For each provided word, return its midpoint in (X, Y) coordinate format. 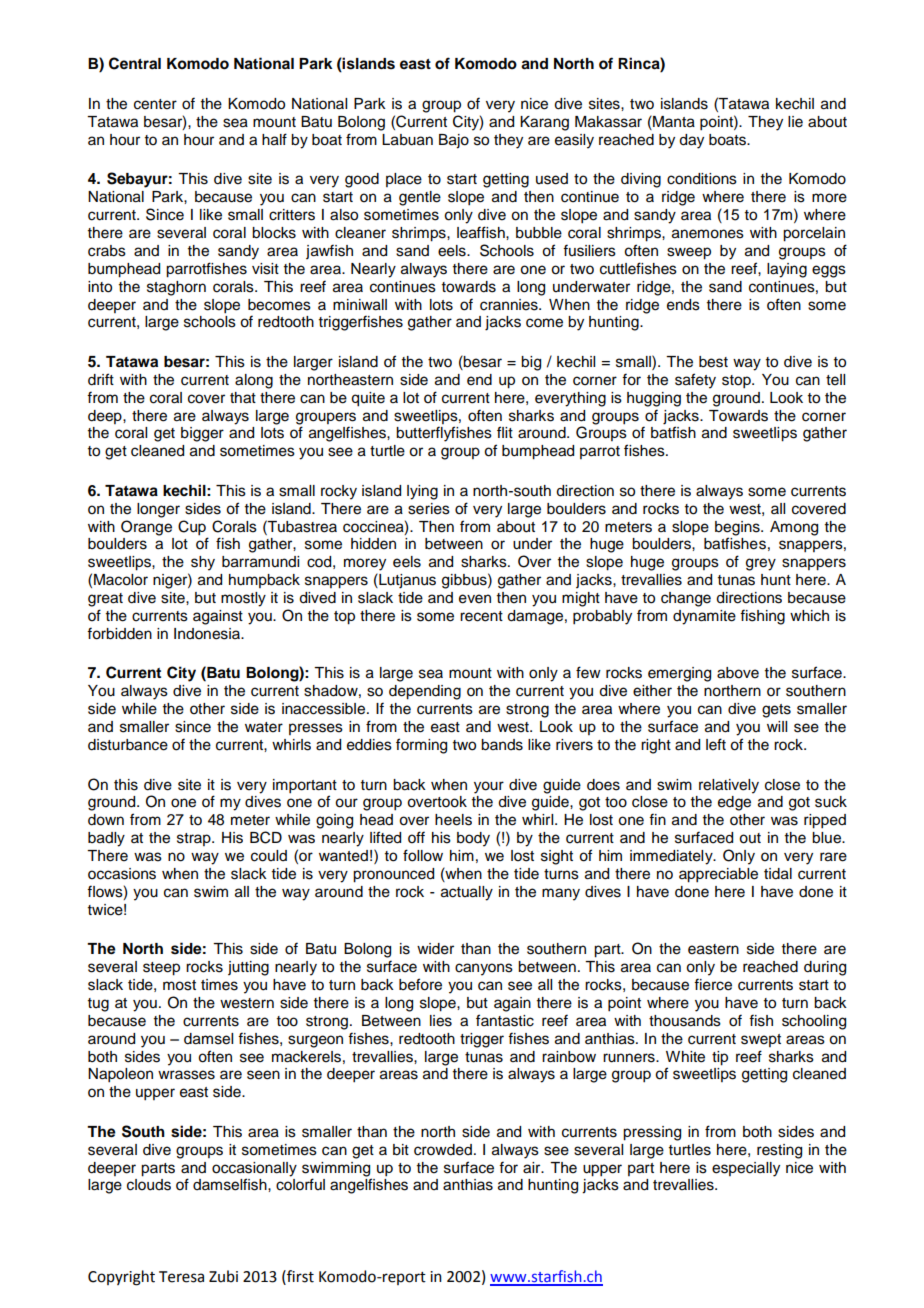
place (404, 180)
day (691, 141)
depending (425, 692)
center (155, 104)
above (738, 673)
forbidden (119, 633)
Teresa (181, 1277)
